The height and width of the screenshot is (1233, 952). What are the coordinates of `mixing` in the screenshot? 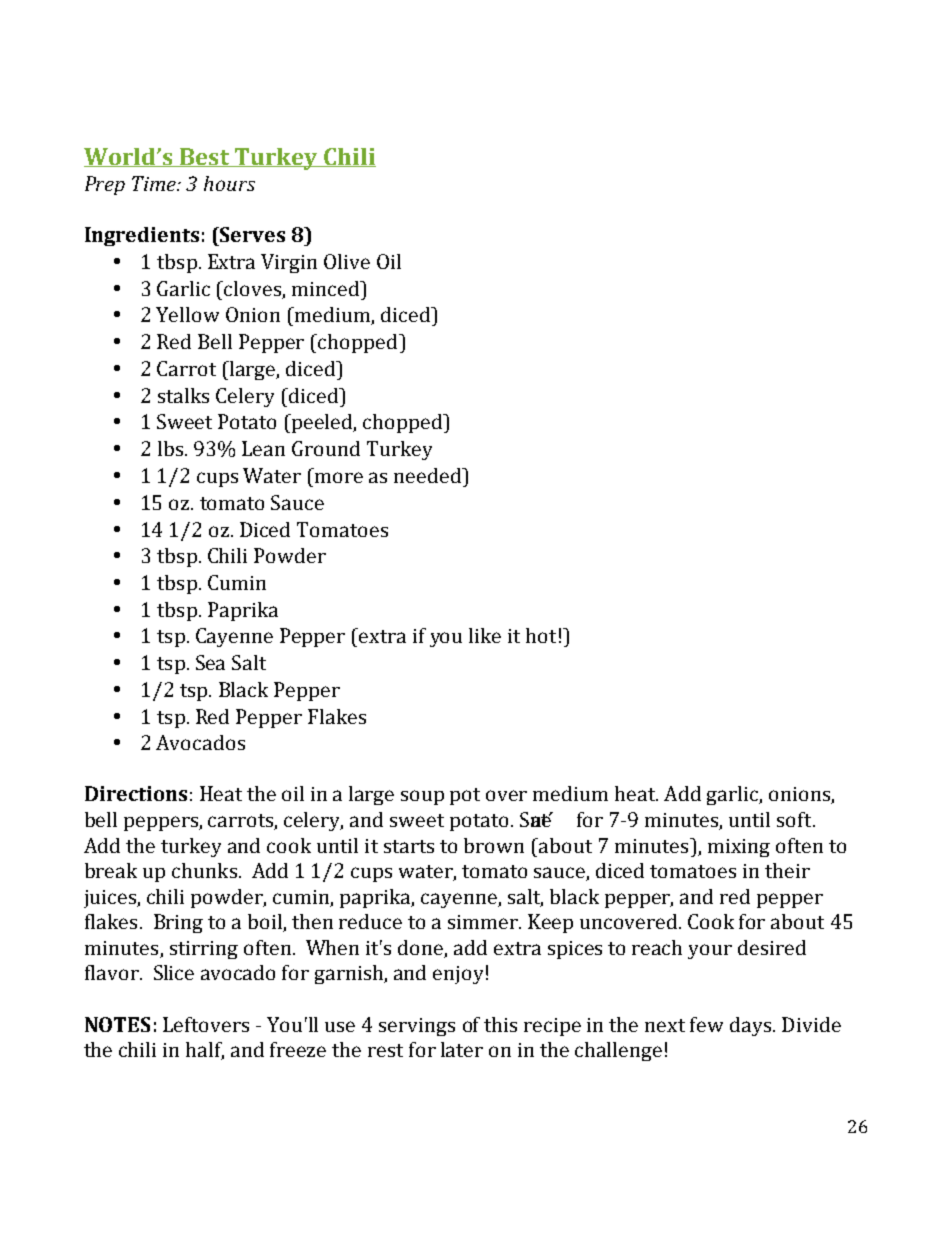 It's located at (739, 848).
